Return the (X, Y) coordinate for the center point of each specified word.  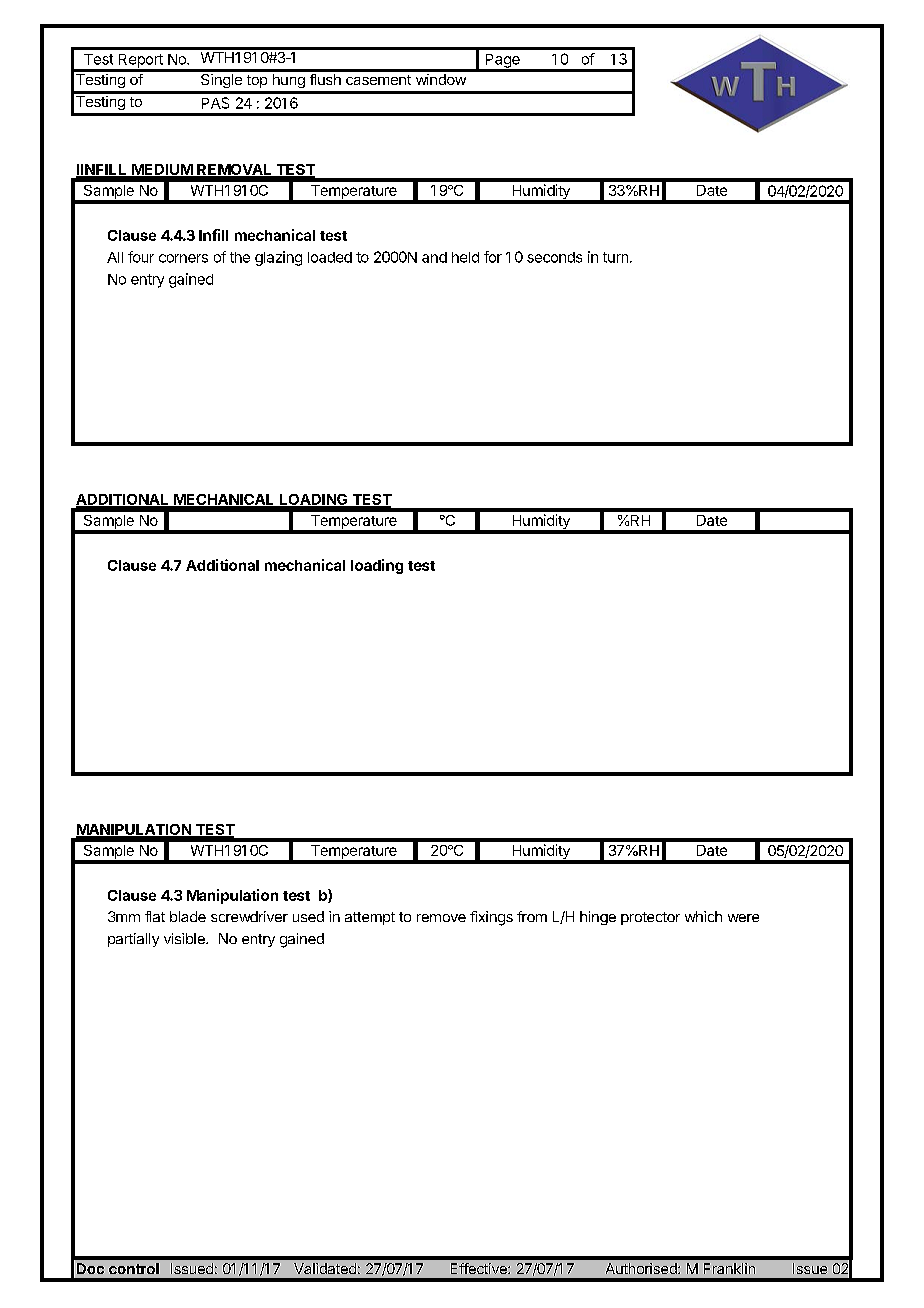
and (434, 257)
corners (183, 258)
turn (615, 257)
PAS (215, 103)
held (465, 257)
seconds (554, 257)
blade (188, 916)
